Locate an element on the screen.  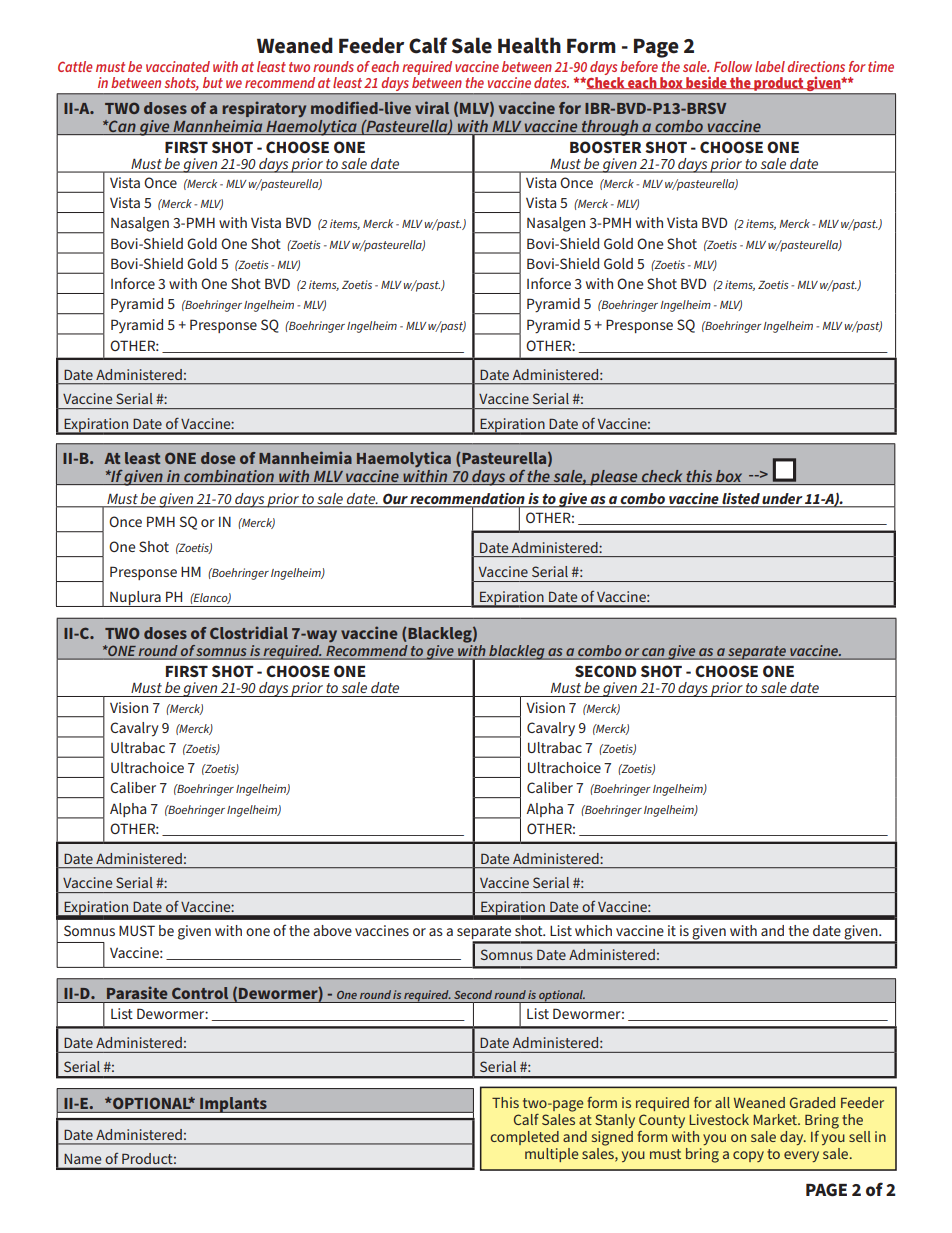
Name is located at coordinates (83, 1159).
